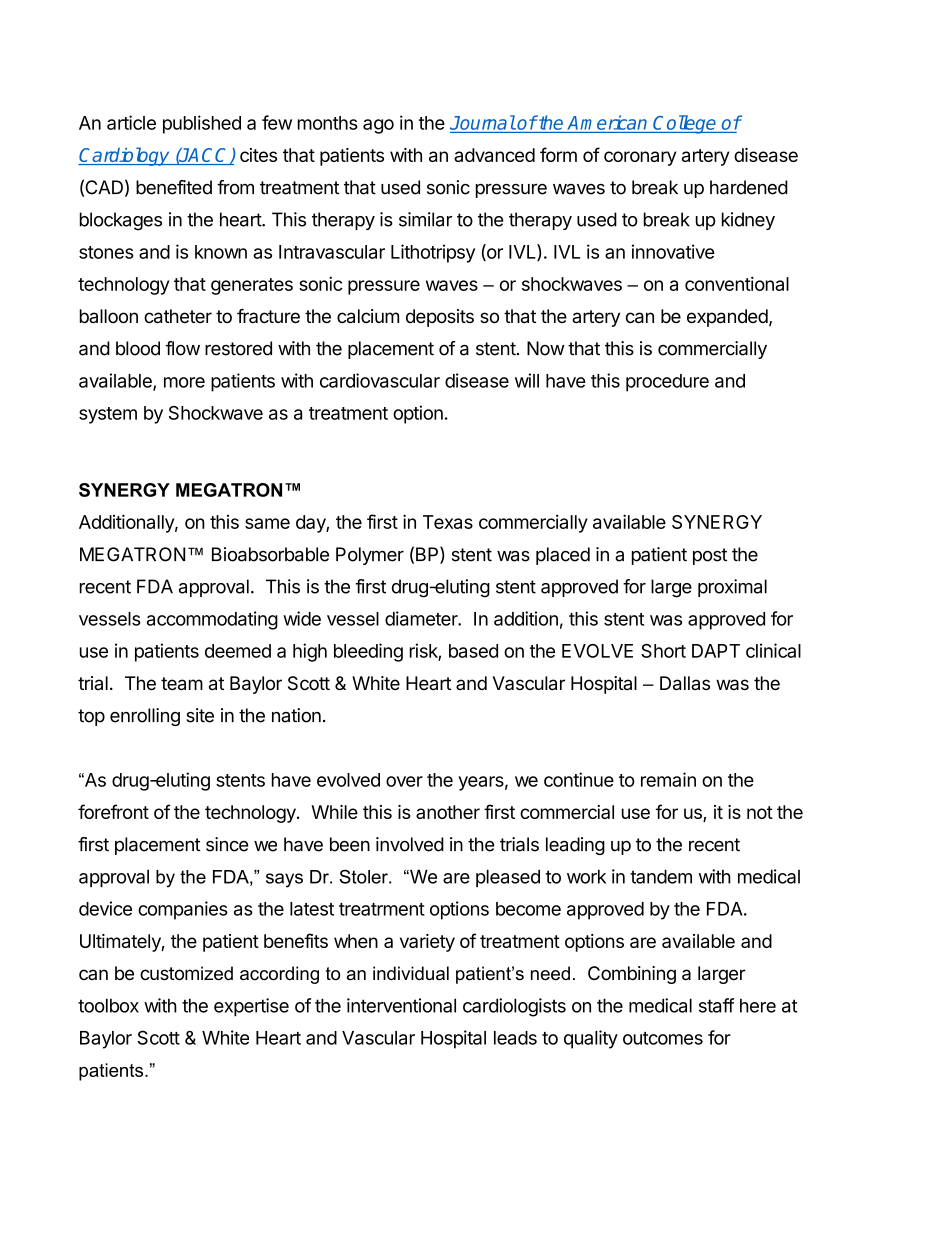 The height and width of the screenshot is (1233, 952). I want to click on catheter, so click(178, 316).
